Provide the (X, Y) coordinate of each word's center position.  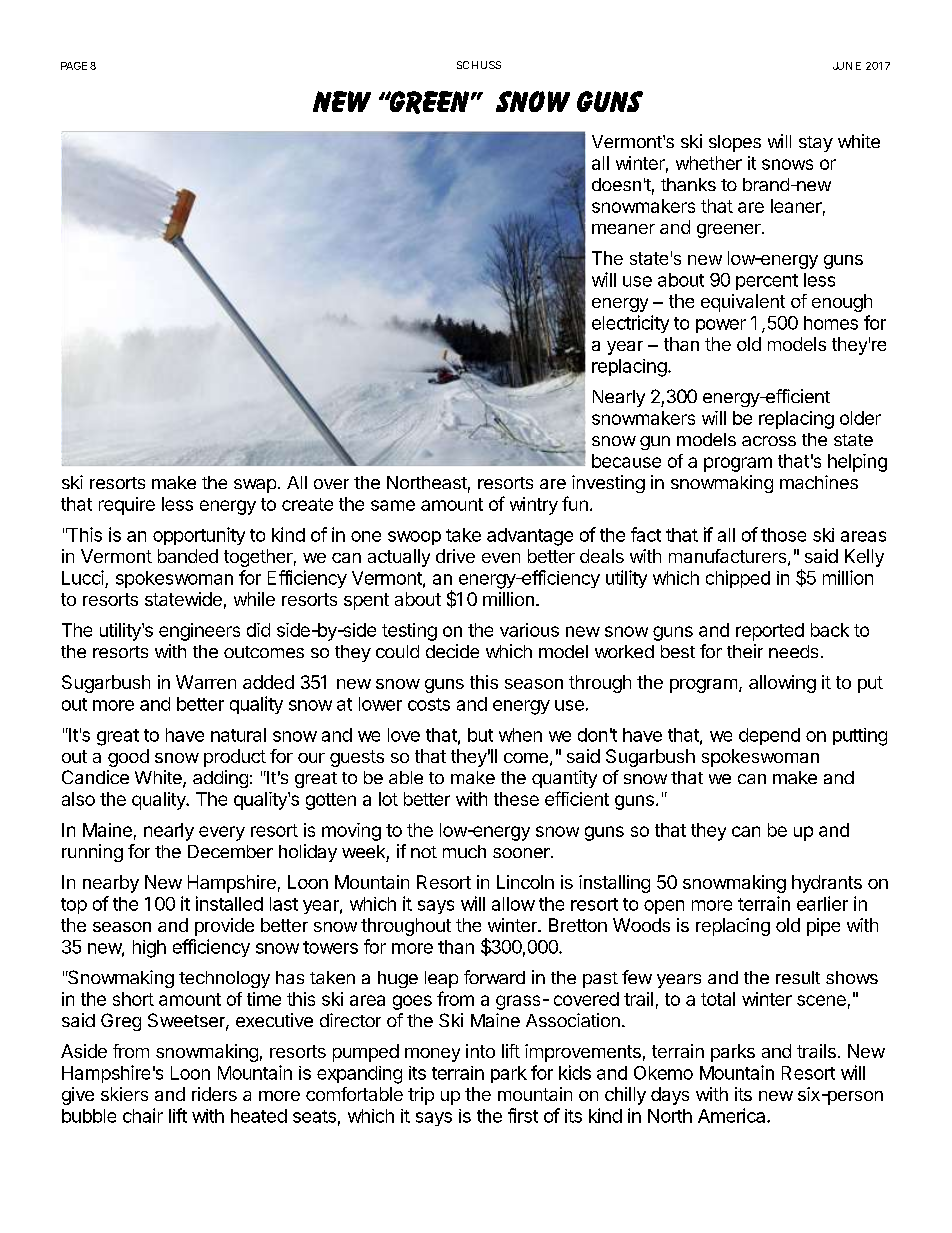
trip (421, 1096)
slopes (735, 143)
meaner (623, 229)
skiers (124, 1094)
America (733, 1115)
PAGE (74, 66)
